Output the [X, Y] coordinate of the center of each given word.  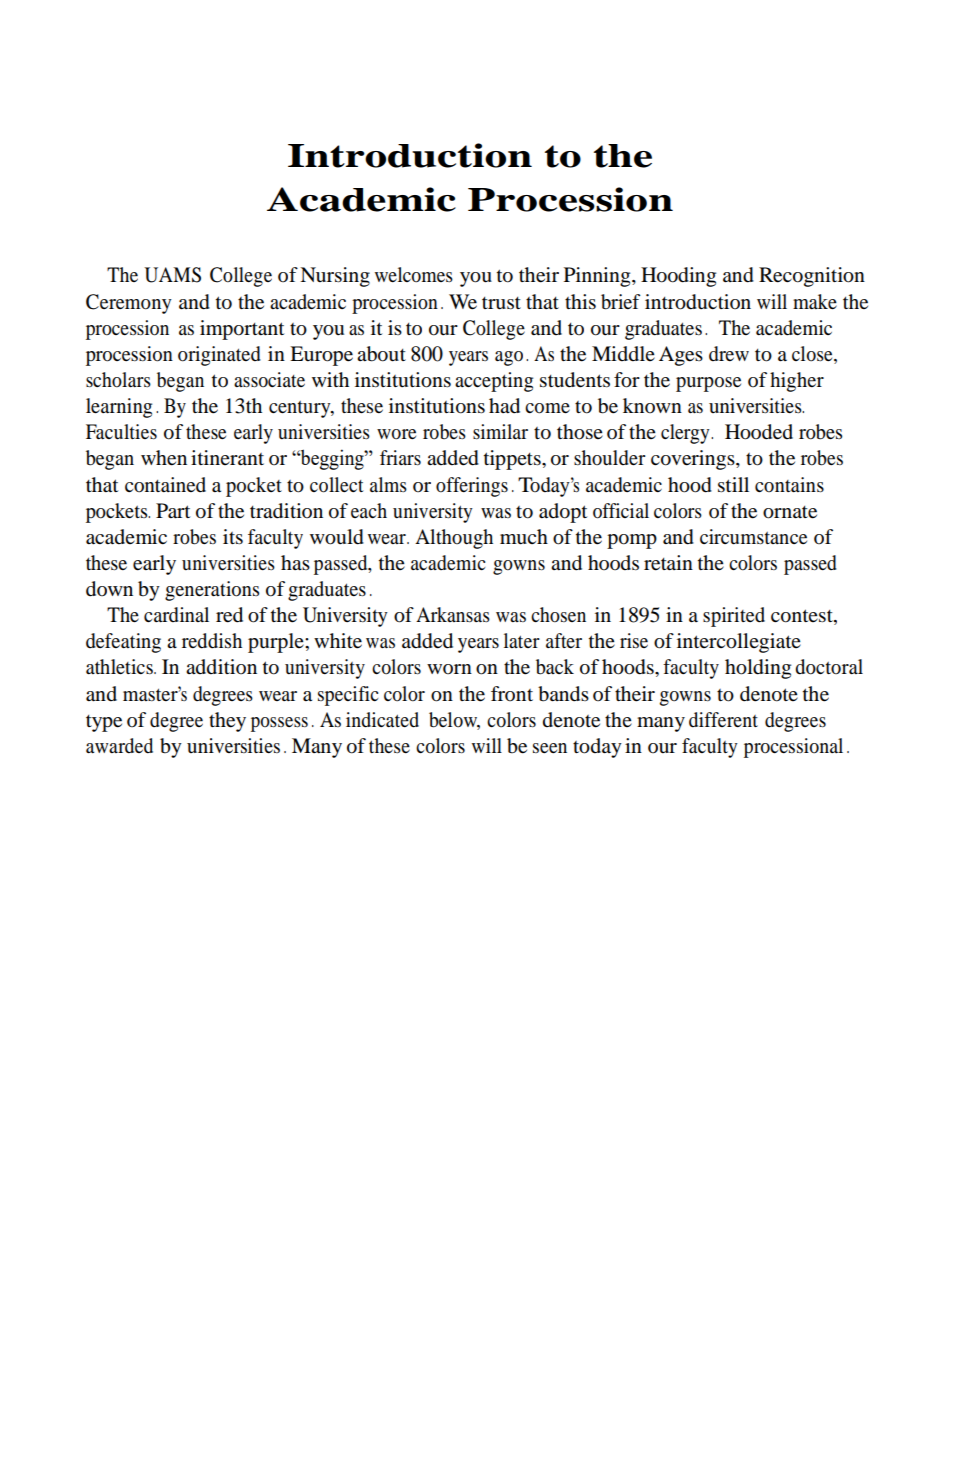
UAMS [172, 275]
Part [173, 511]
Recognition [812, 277]
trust [501, 303]
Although [454, 539]
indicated [382, 720]
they [227, 722]
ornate [790, 512]
